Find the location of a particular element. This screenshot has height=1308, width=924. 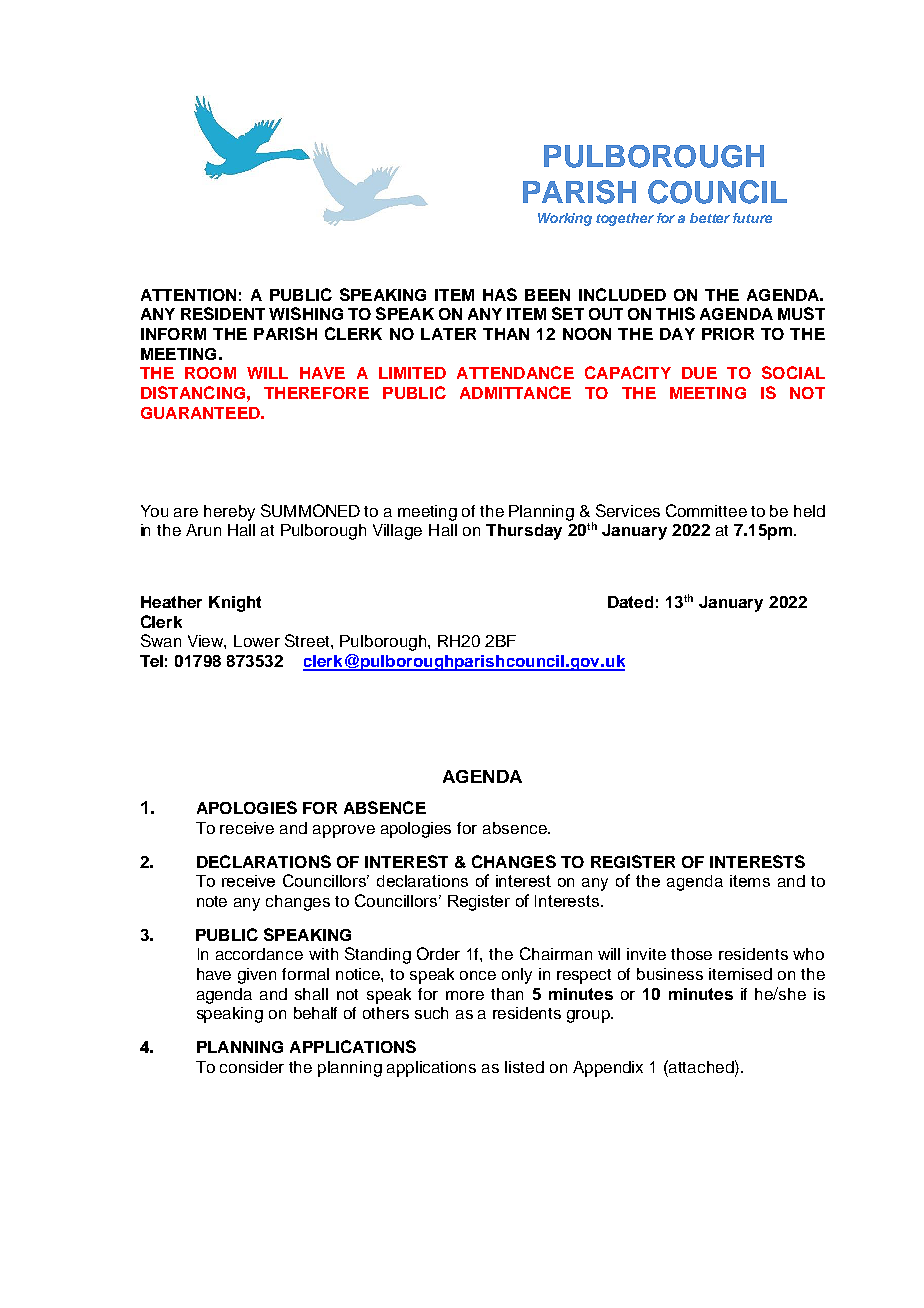

Dated is located at coordinates (630, 602).
